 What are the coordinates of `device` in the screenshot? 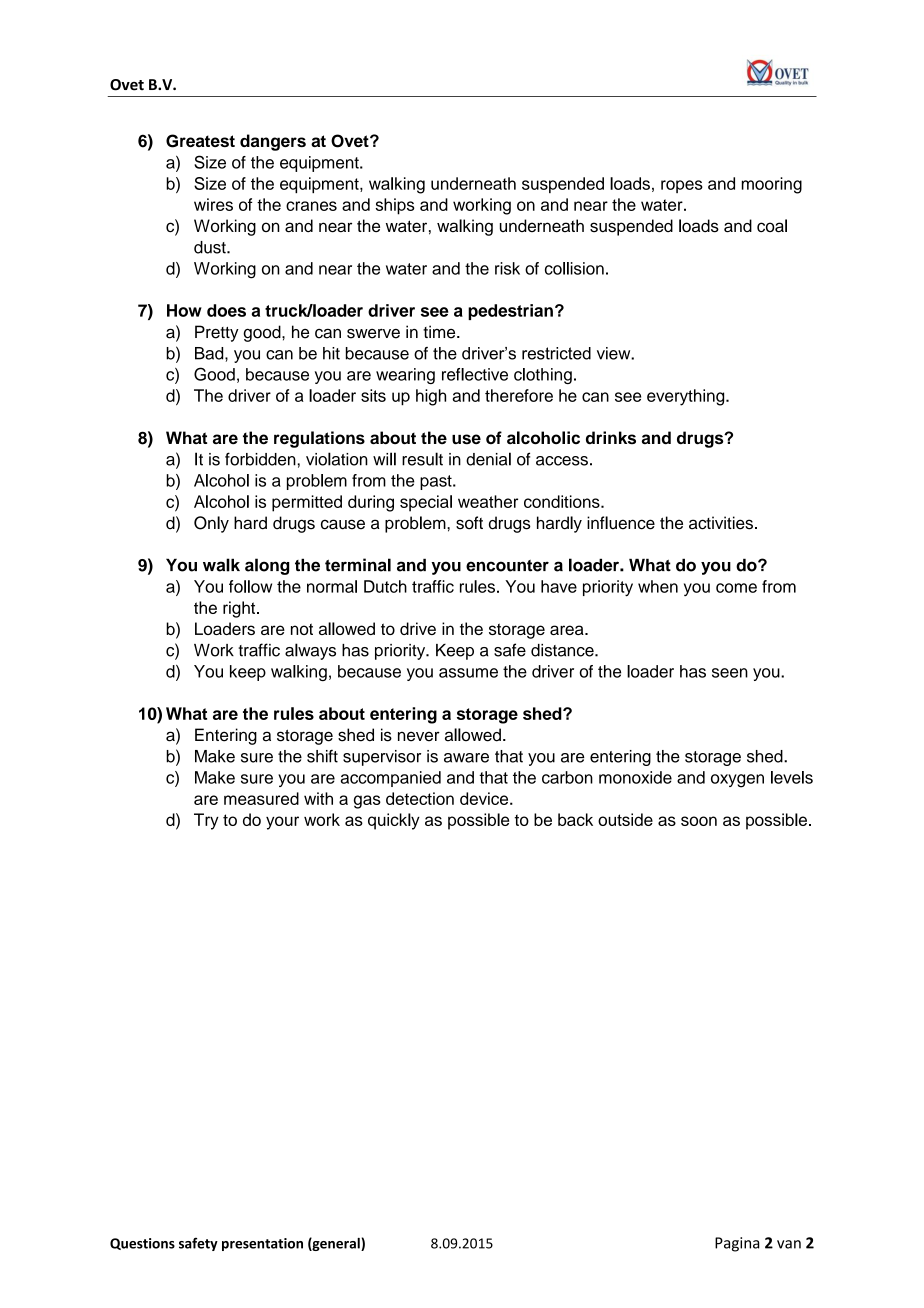 It's located at (485, 798).
